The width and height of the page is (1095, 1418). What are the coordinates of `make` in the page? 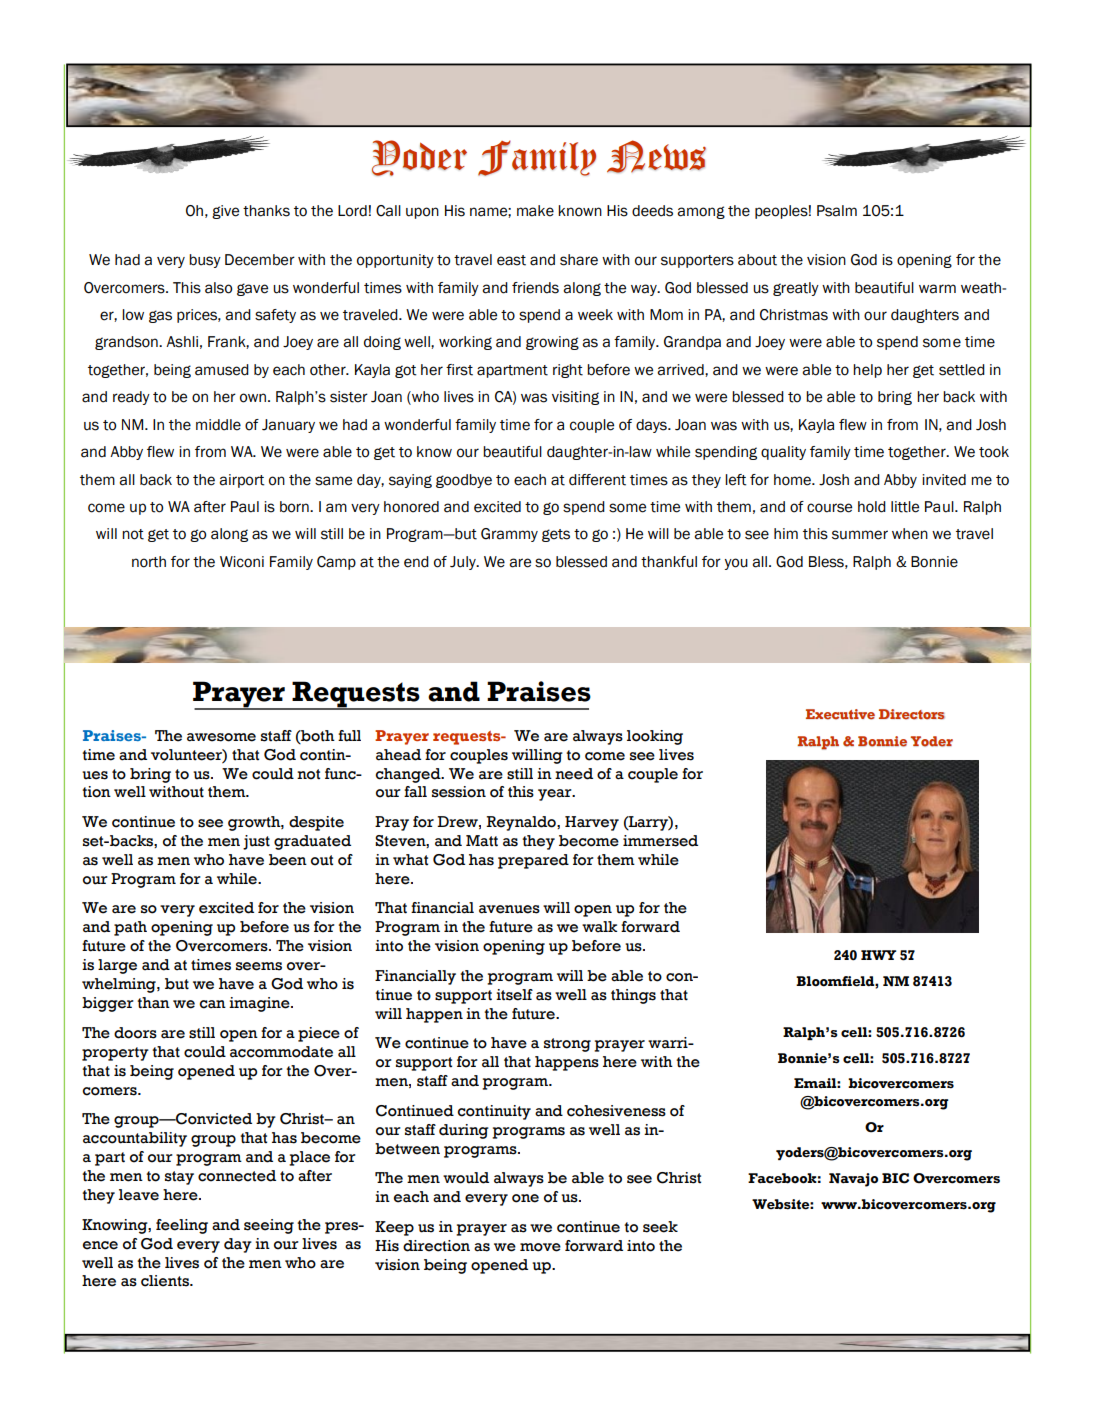 It's located at (535, 211).
